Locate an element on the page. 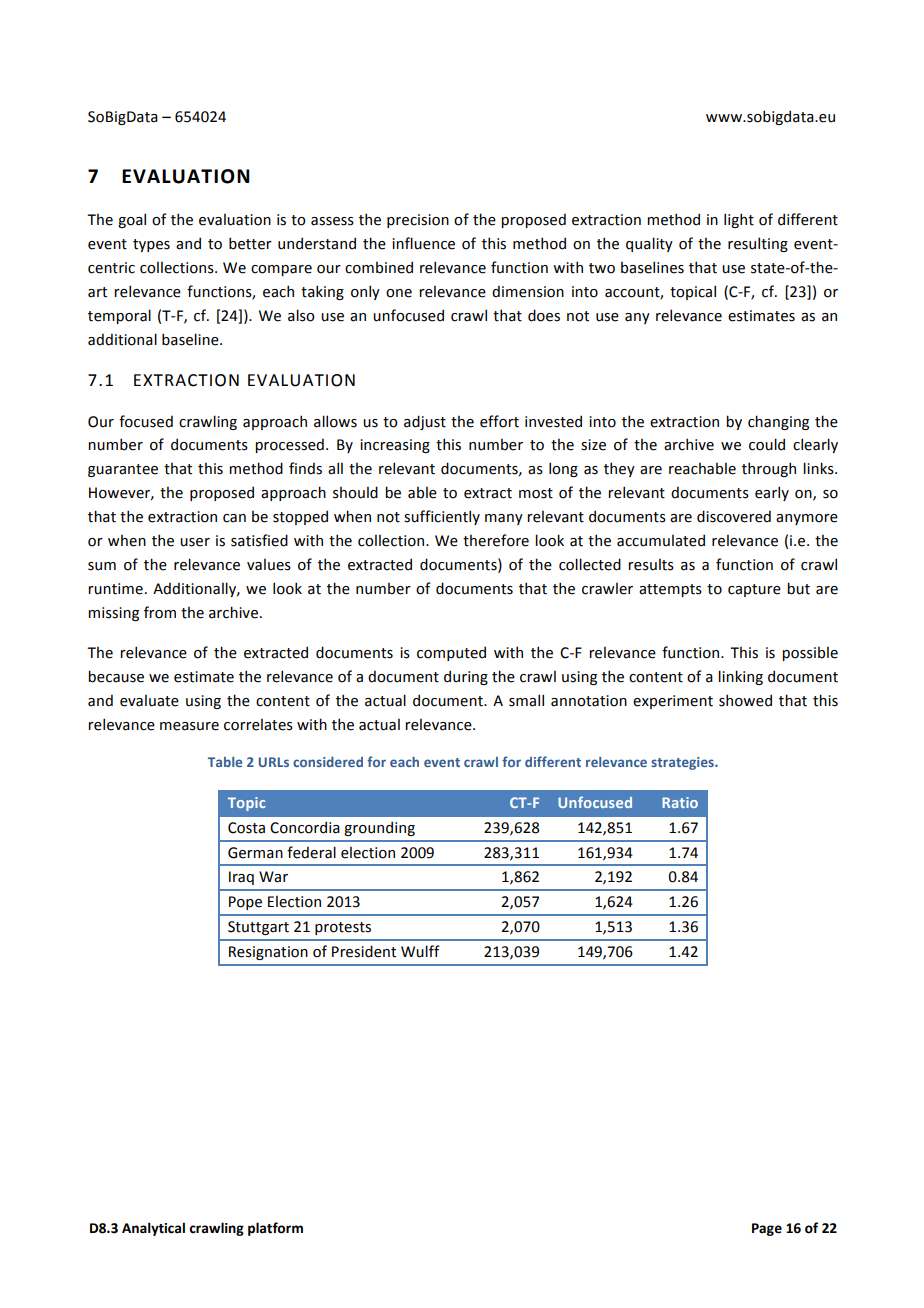 The width and height of the page is (924, 1308). therefore is located at coordinates (496, 540).
